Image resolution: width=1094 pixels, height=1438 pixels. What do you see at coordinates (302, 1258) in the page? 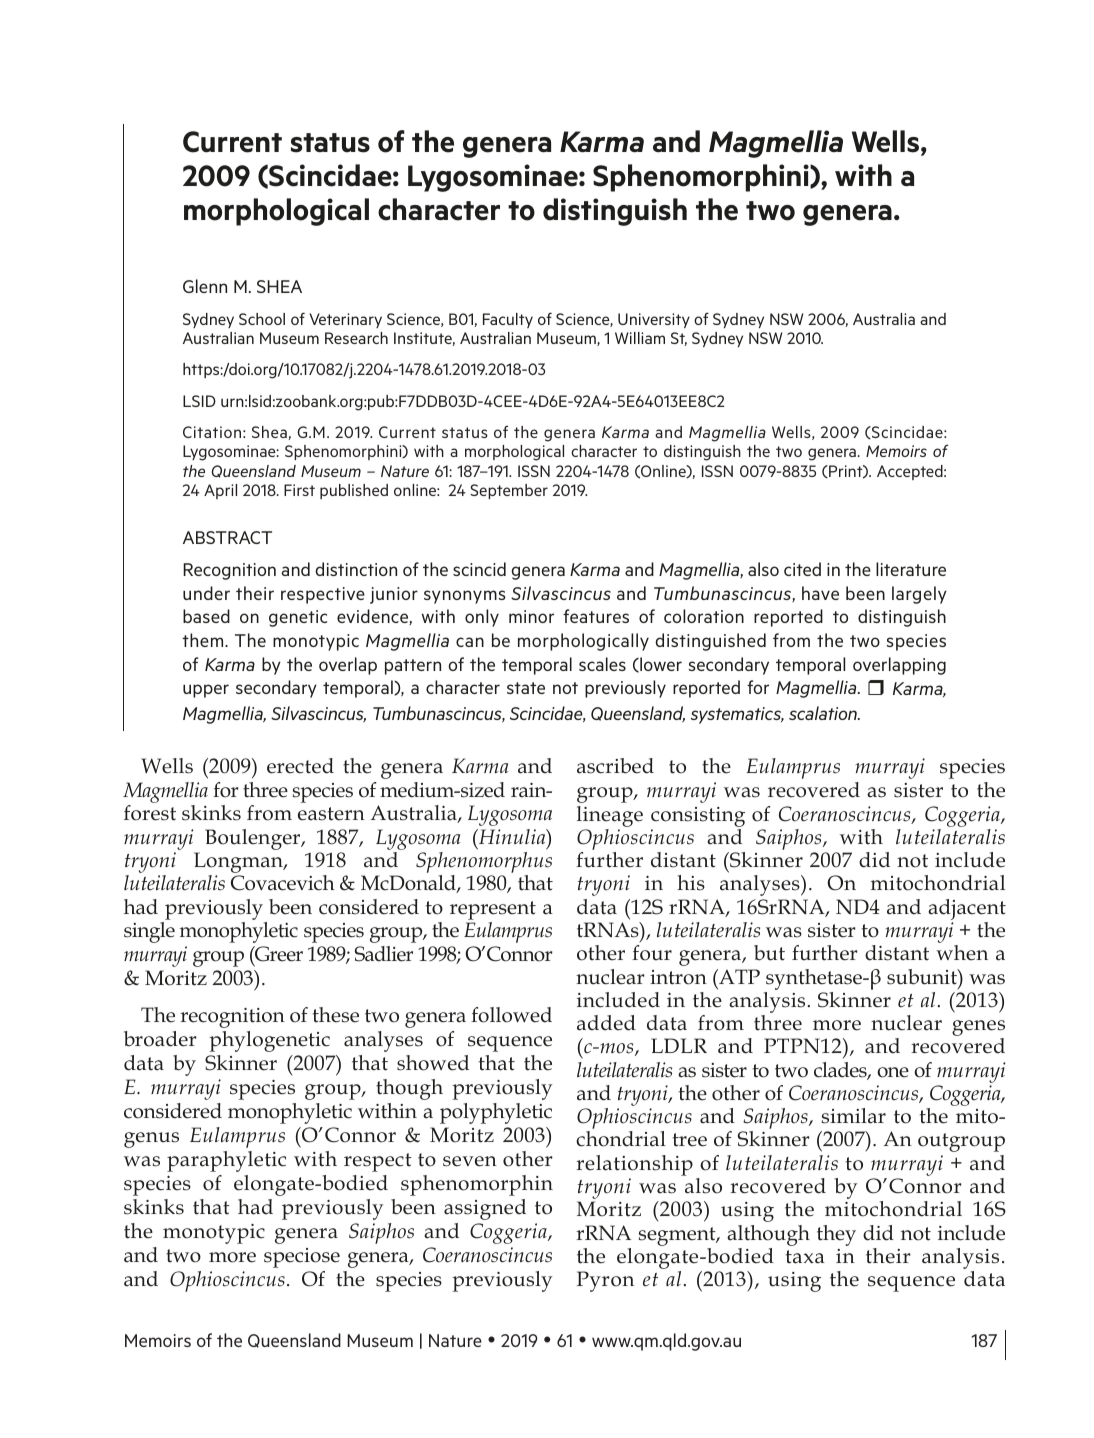
I see `speciose` at bounding box center [302, 1258].
